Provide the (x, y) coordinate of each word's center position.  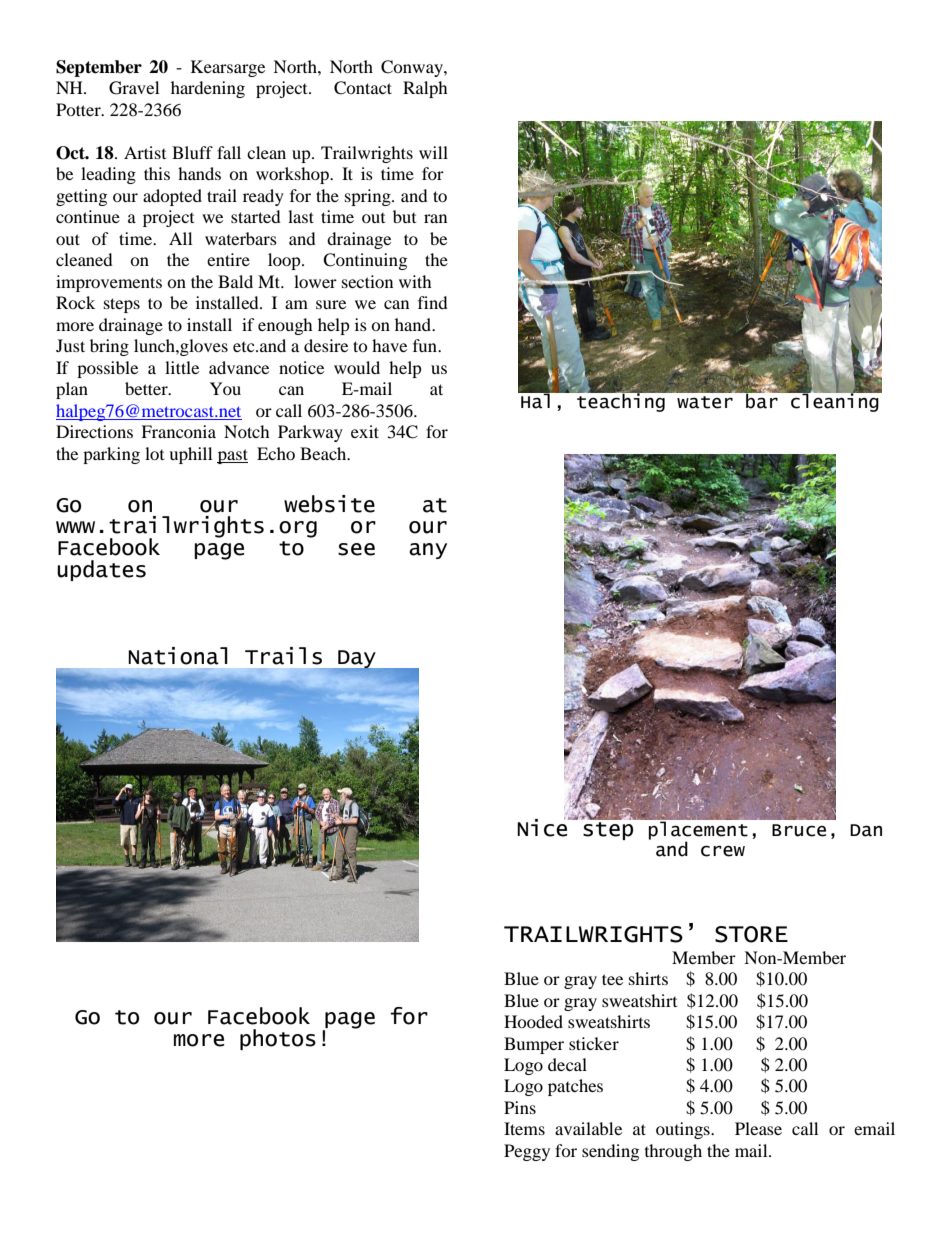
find (433, 302)
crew (723, 851)
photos (278, 1039)
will (433, 152)
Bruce (799, 830)
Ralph (425, 89)
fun (426, 345)
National (178, 656)
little (182, 367)
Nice (543, 827)
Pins (520, 1107)
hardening (208, 89)
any (428, 551)
